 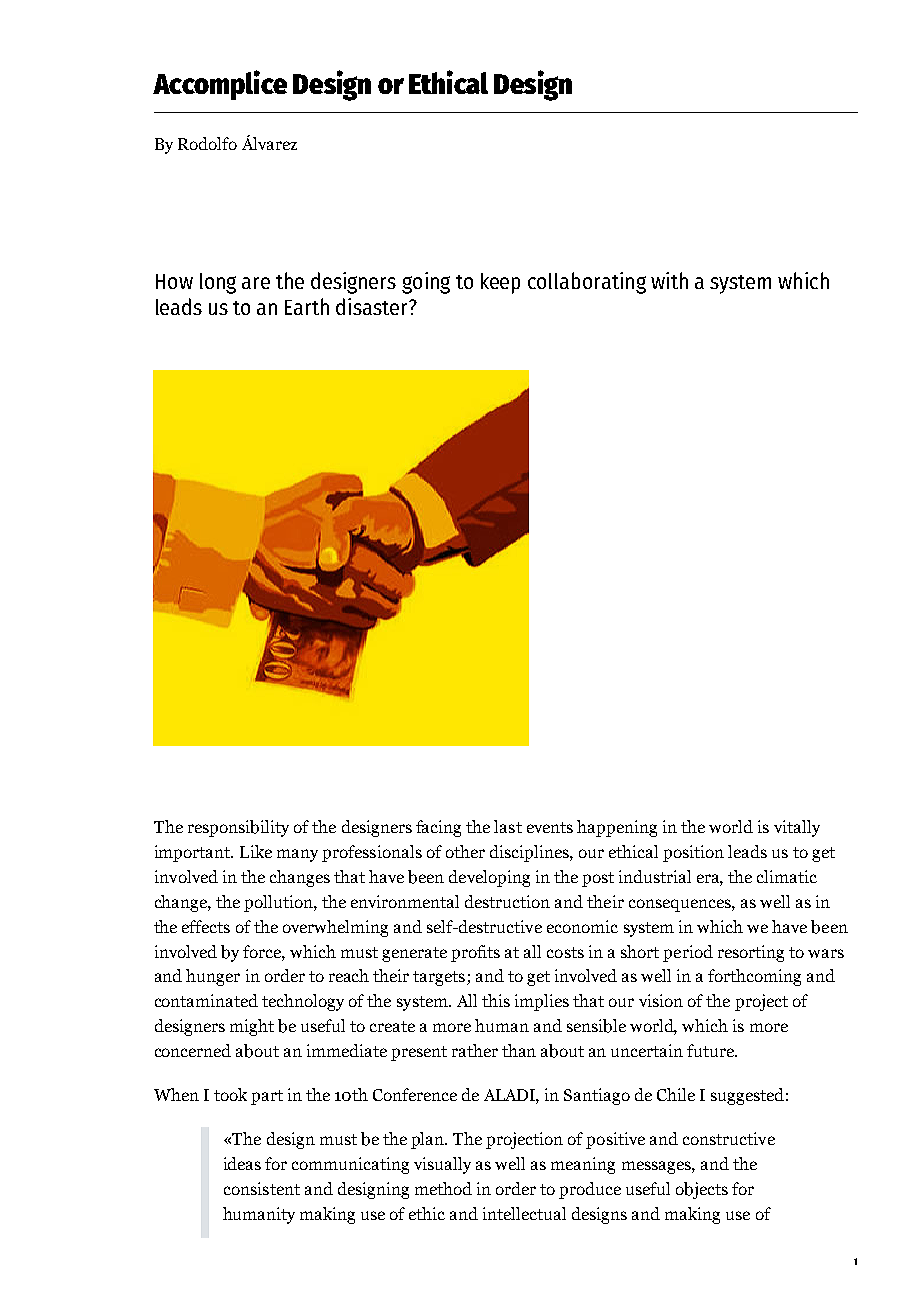 I want to click on pollution, so click(x=279, y=903).
